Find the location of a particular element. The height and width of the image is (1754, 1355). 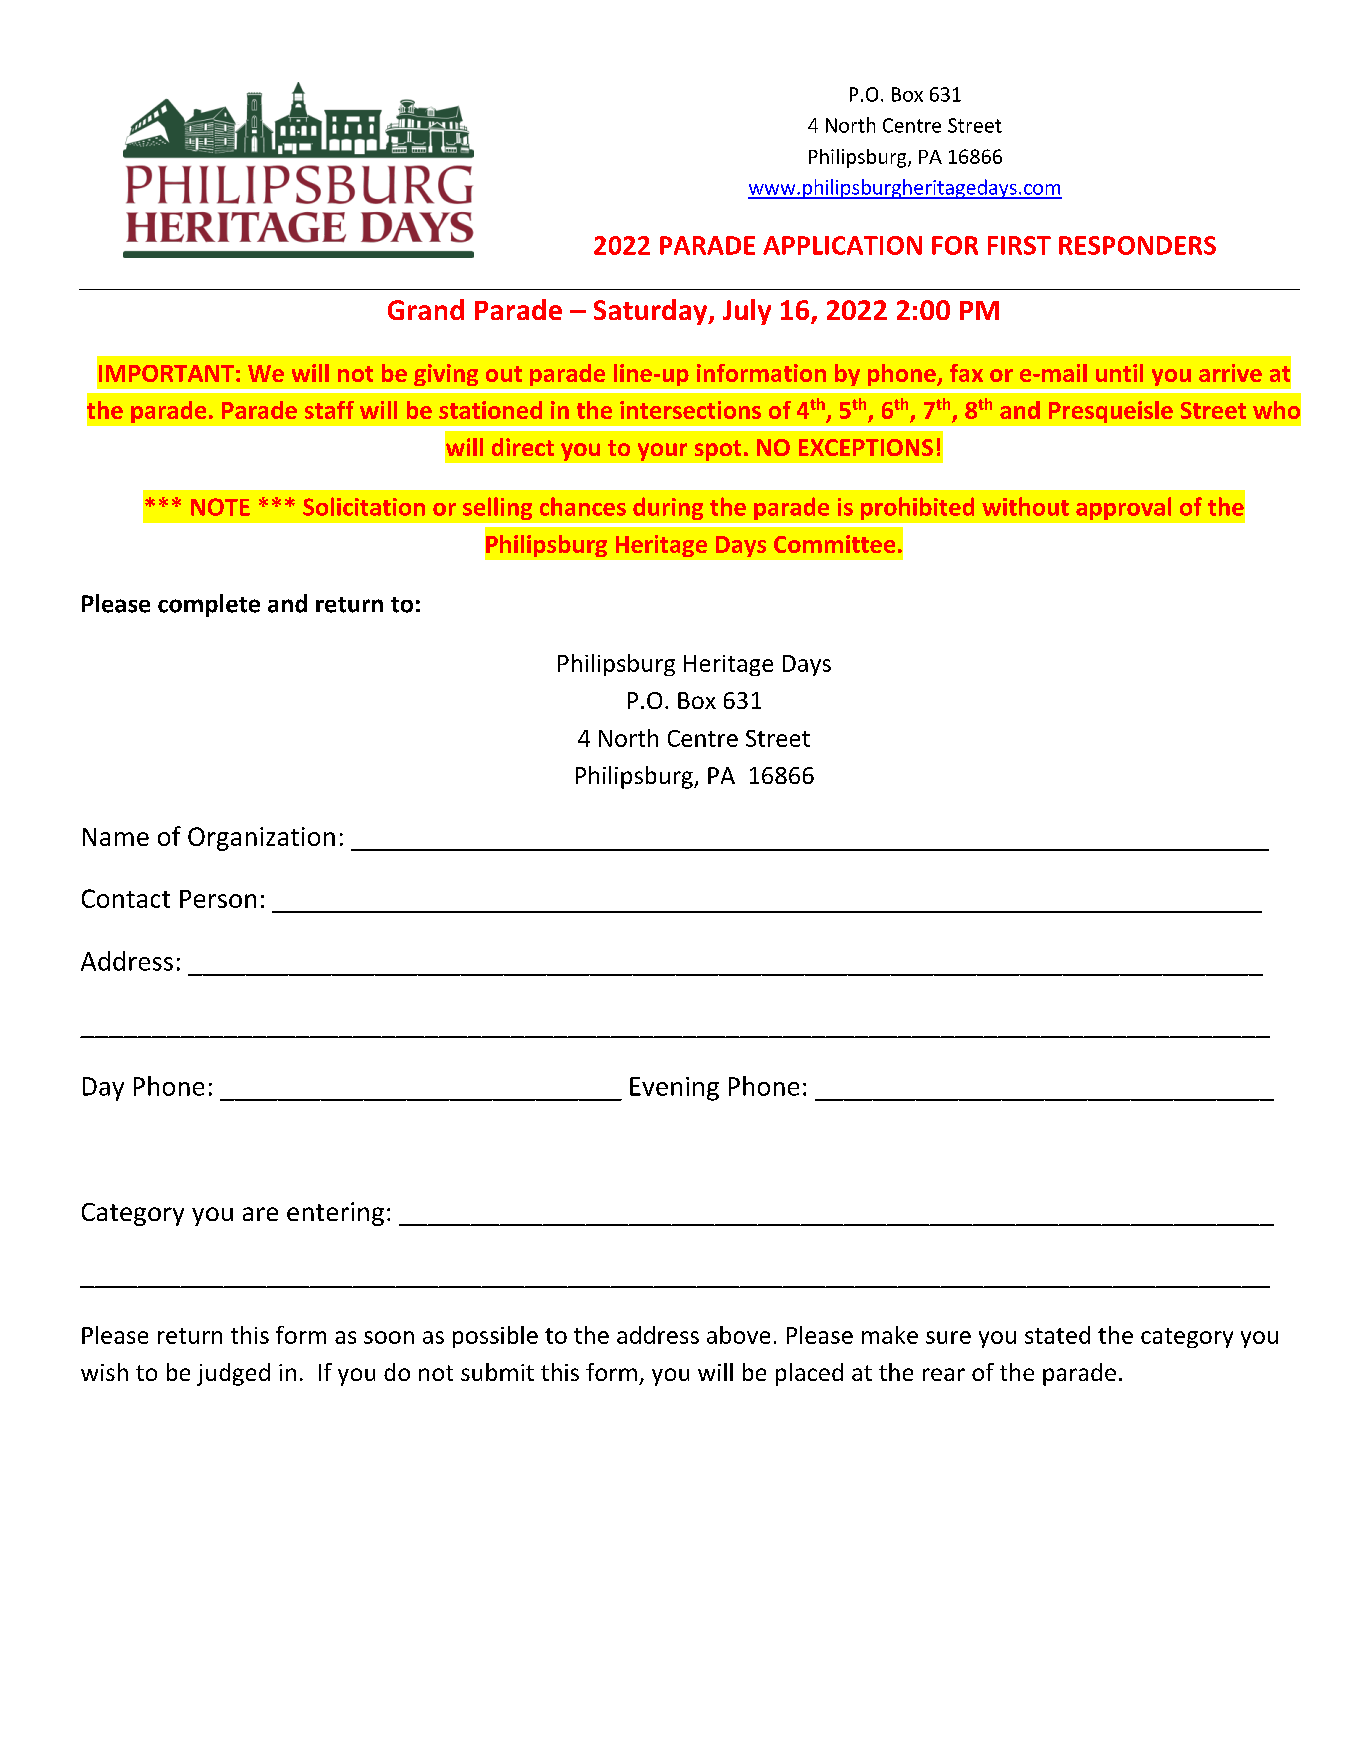

stated is located at coordinates (1057, 1335).
